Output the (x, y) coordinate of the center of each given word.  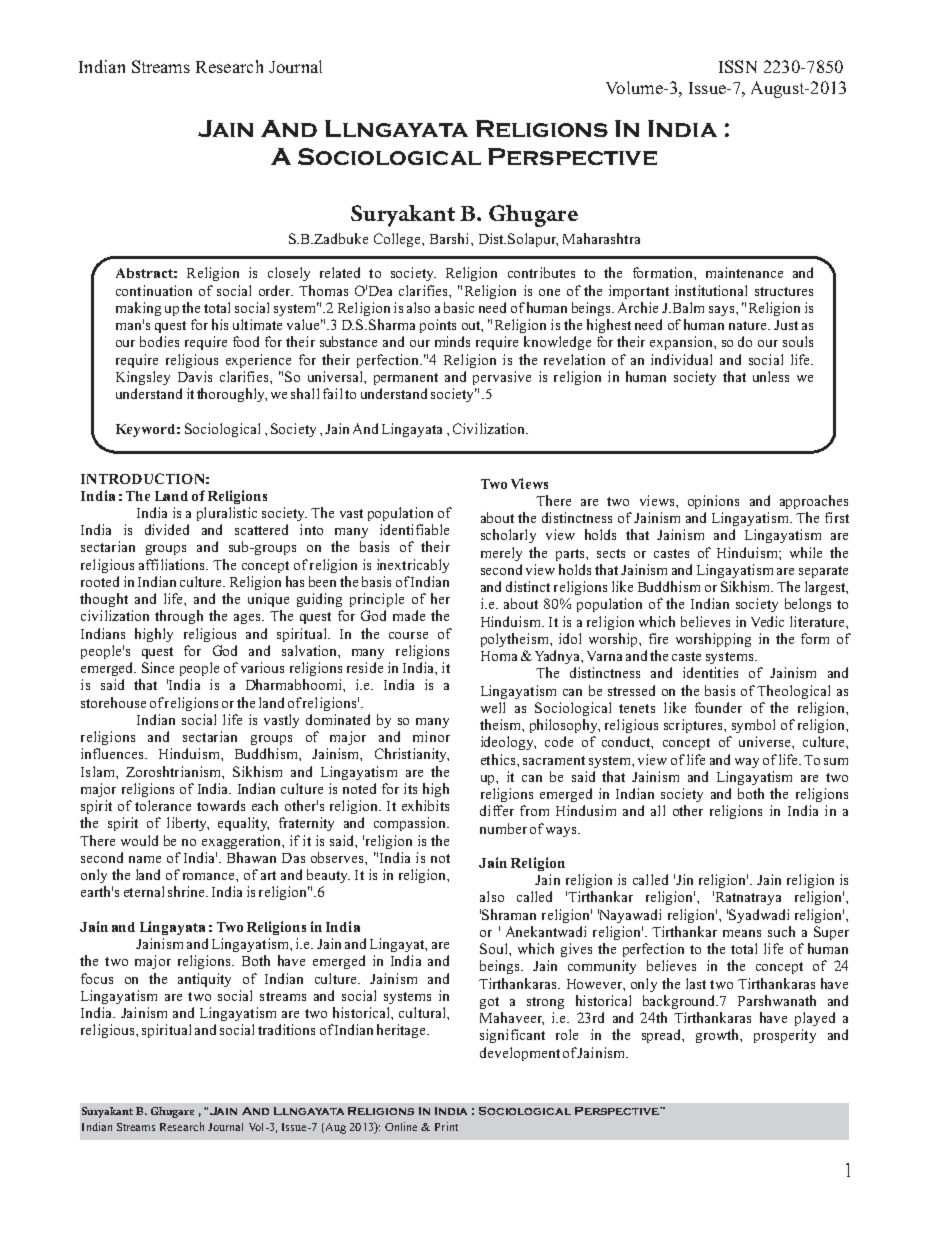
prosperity (785, 1036)
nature (749, 325)
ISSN (738, 66)
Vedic (767, 621)
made (409, 615)
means (742, 933)
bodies (159, 341)
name (145, 859)
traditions (286, 1029)
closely (289, 274)
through (179, 617)
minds (452, 341)
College (398, 240)
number (503, 828)
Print (446, 1126)
